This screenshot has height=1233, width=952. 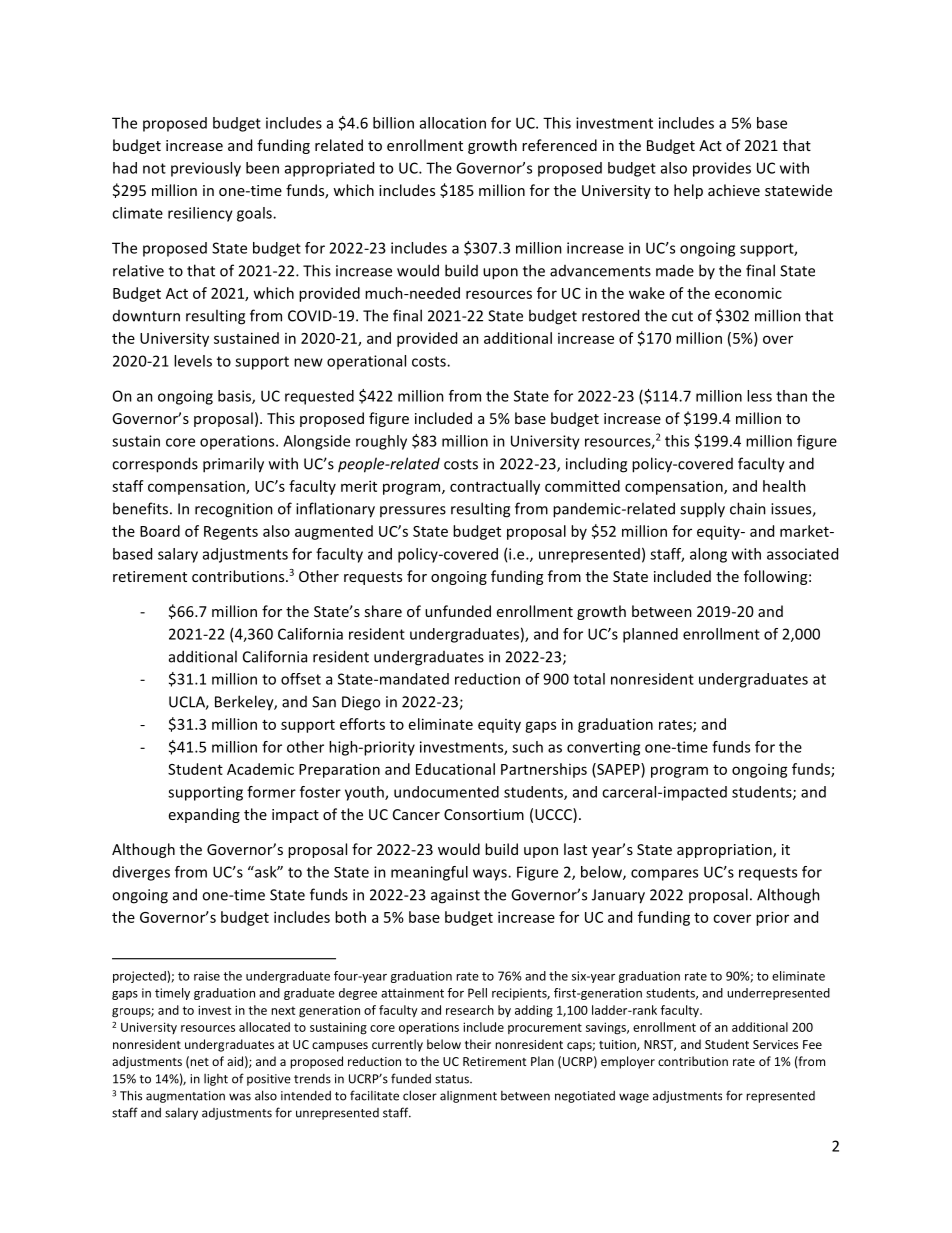 I want to click on provides, so click(x=722, y=169).
